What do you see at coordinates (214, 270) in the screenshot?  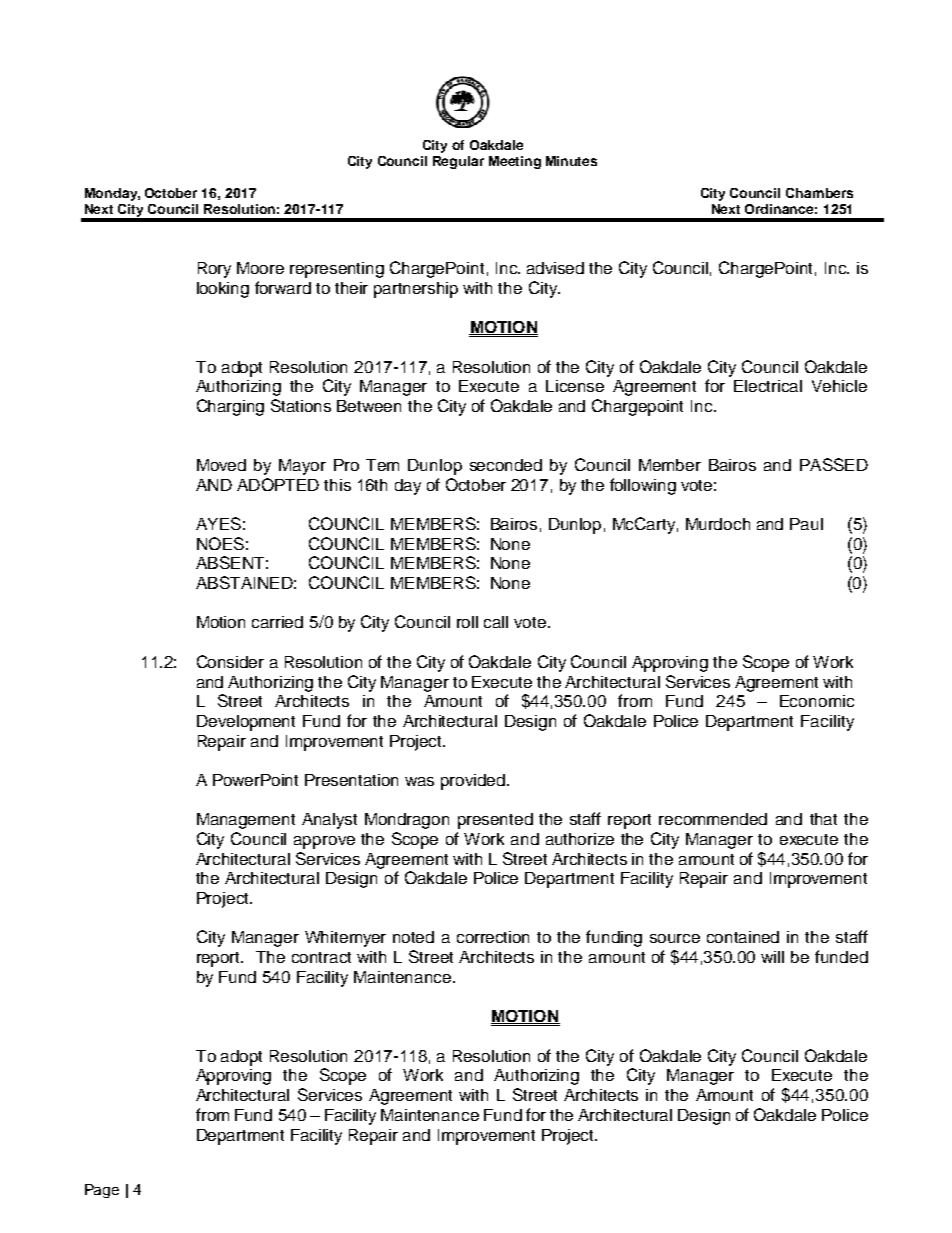 I see `Rory` at bounding box center [214, 270].
